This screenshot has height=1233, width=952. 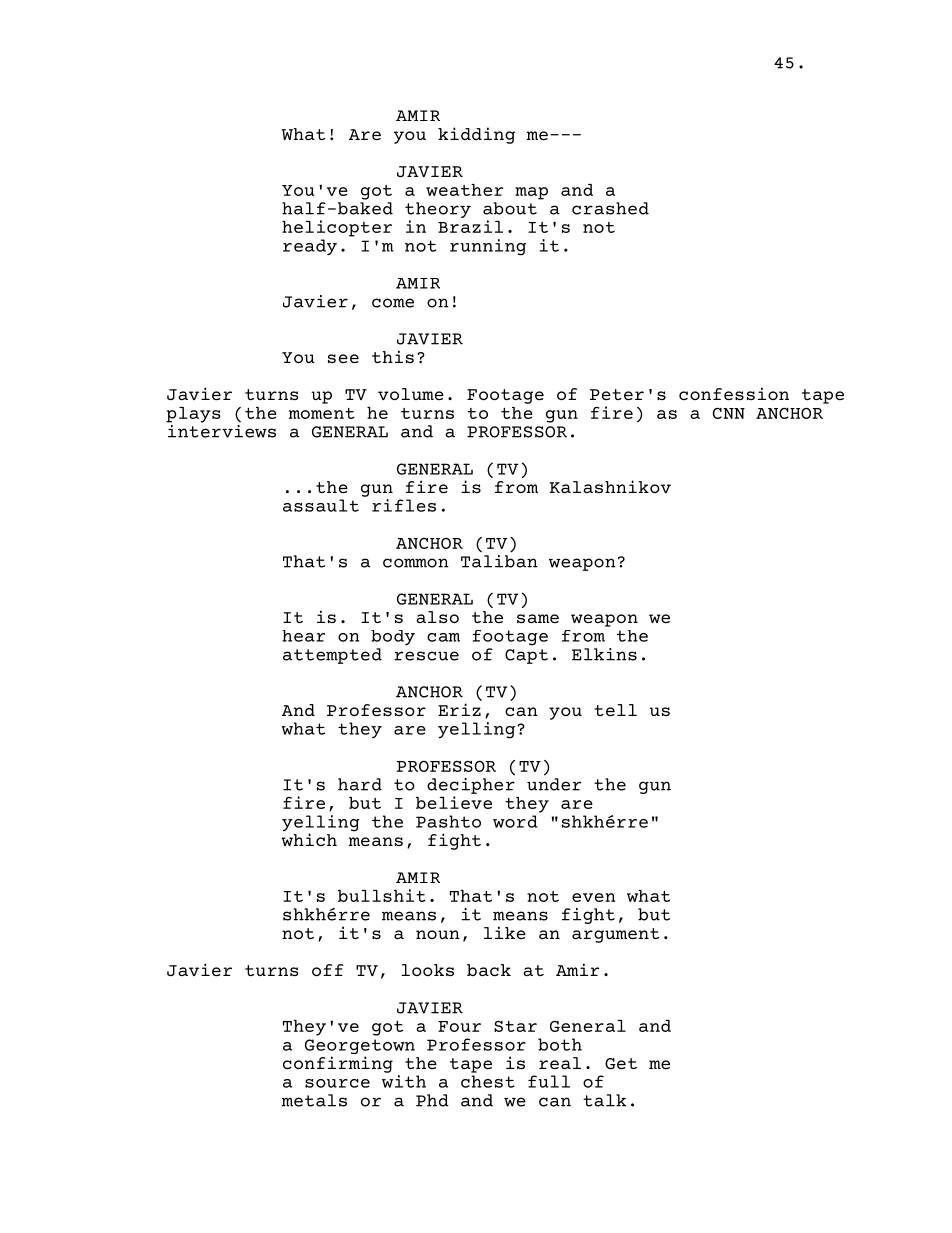 I want to click on talk, so click(x=604, y=1100).
